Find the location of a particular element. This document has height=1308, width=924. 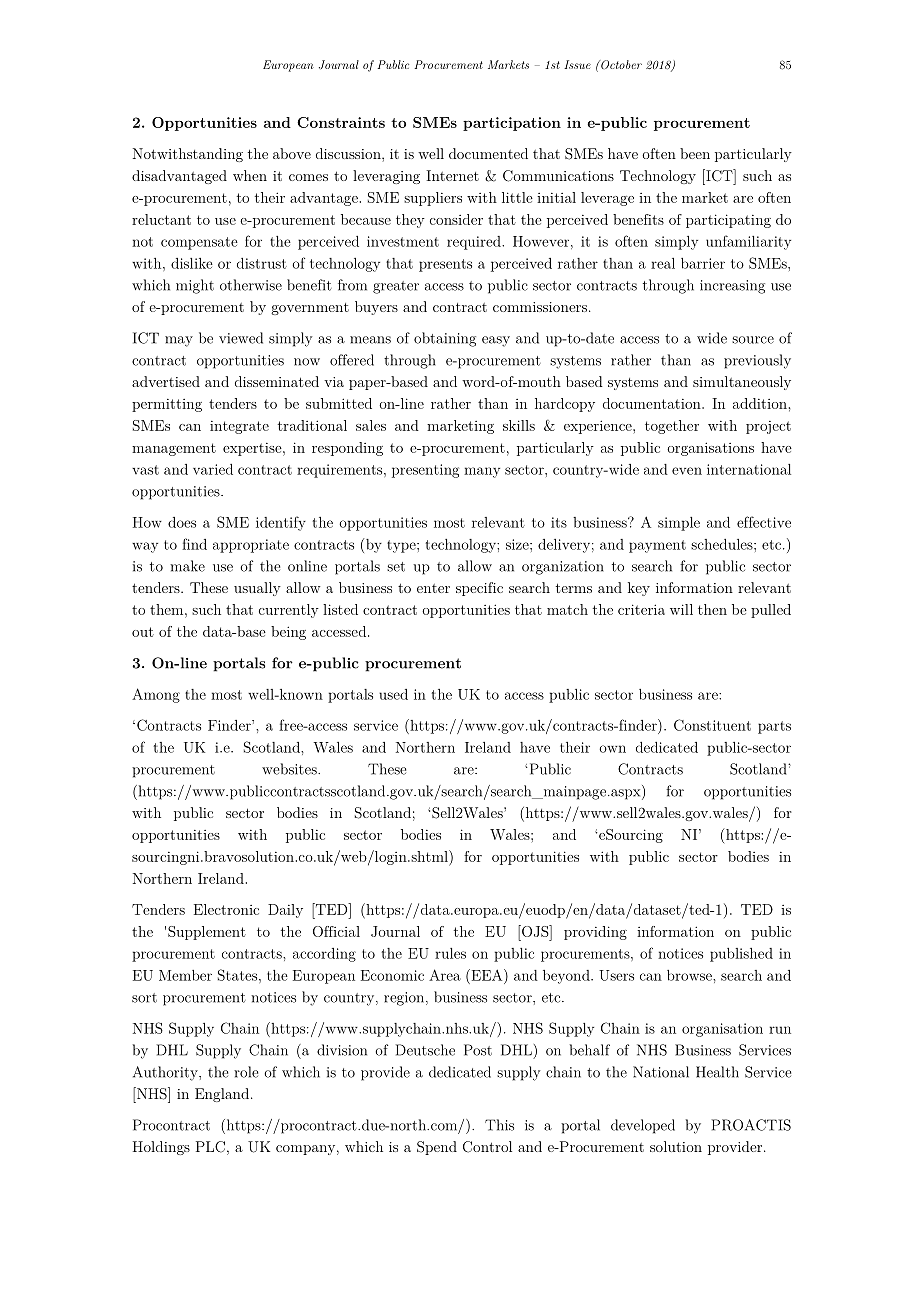

integrate is located at coordinates (239, 427).
